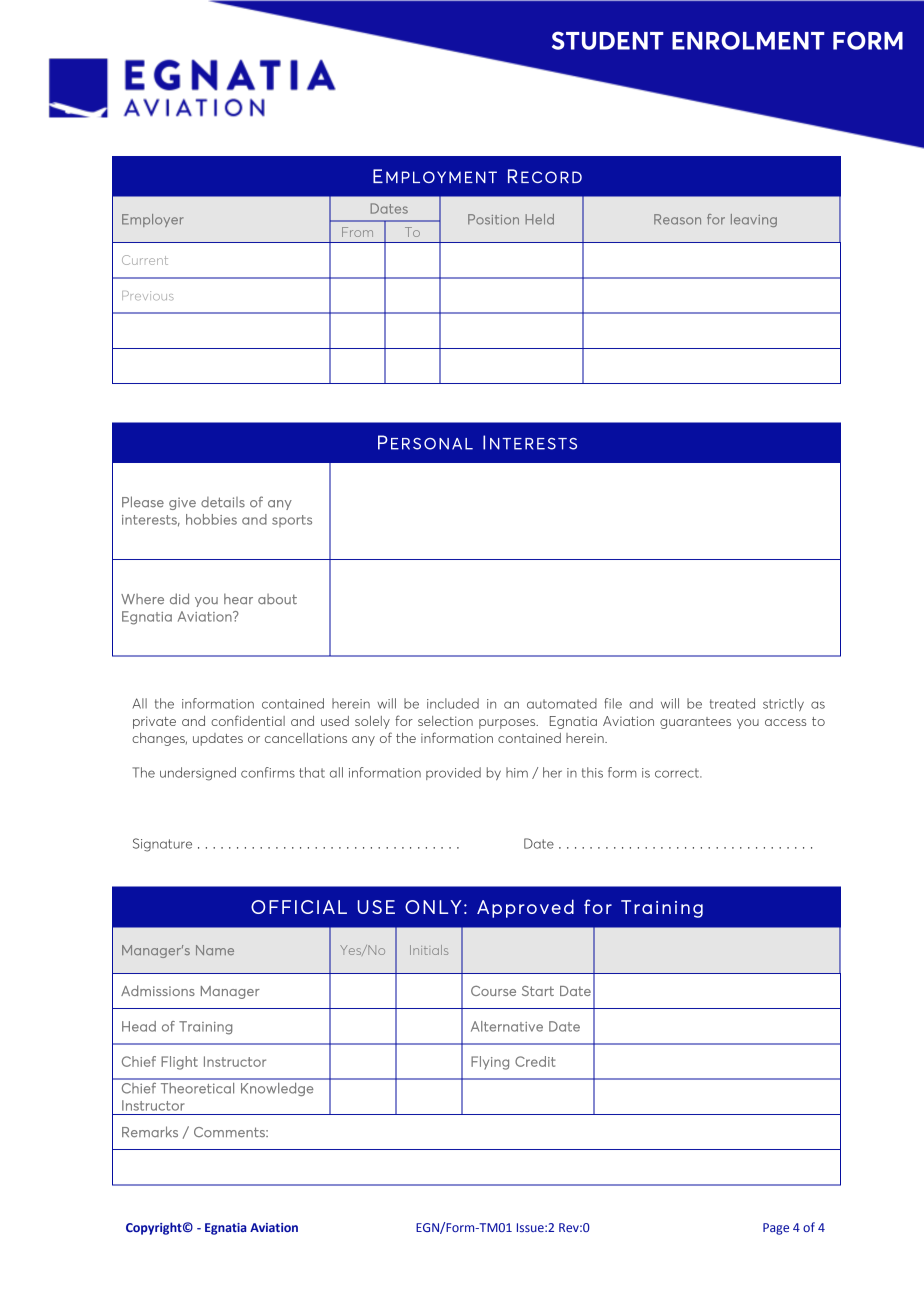 This image has height=1308, width=924. What do you see at coordinates (732, 703) in the image?
I see `treated` at bounding box center [732, 703].
